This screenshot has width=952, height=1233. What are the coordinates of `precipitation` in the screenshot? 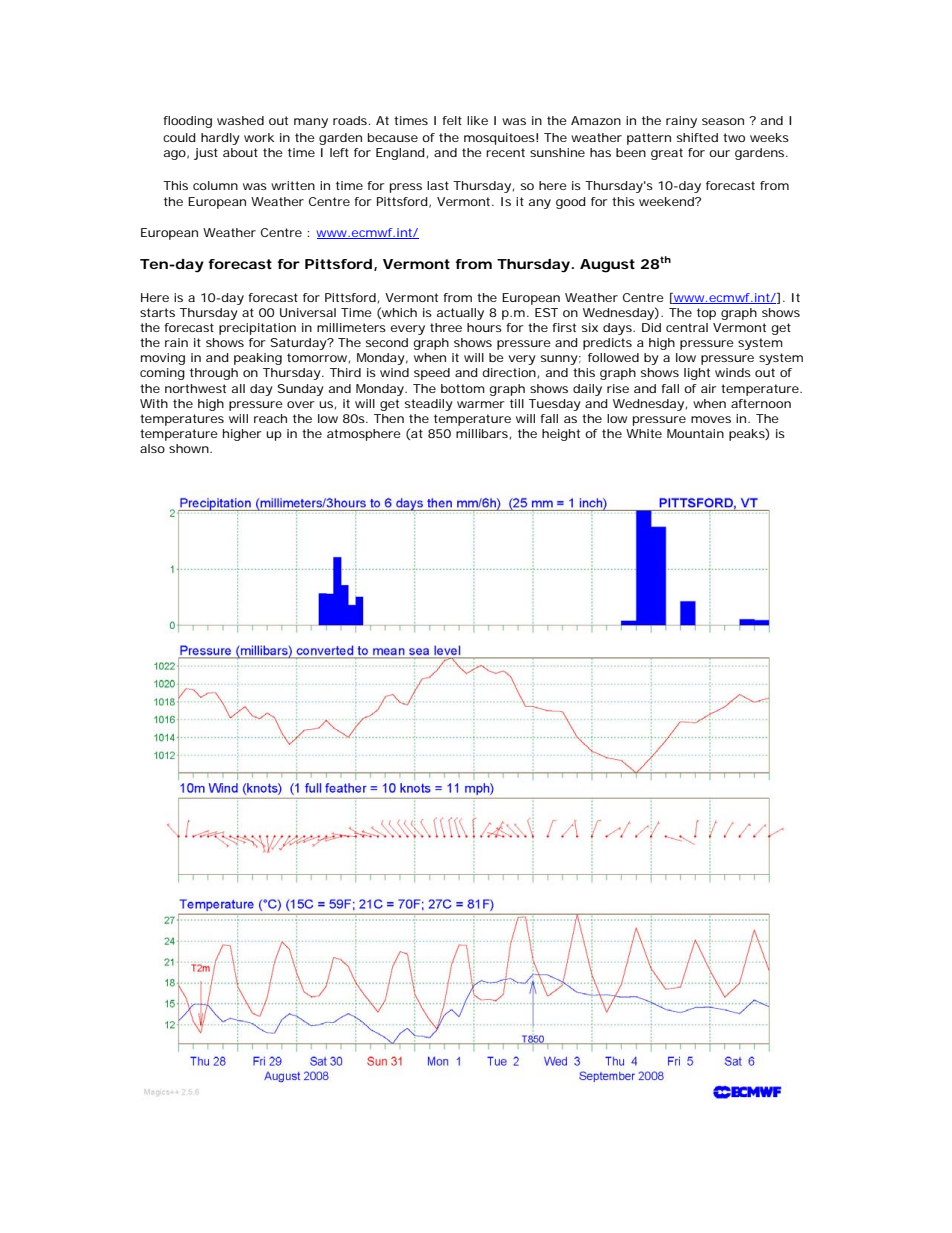 It's located at (257, 329).
